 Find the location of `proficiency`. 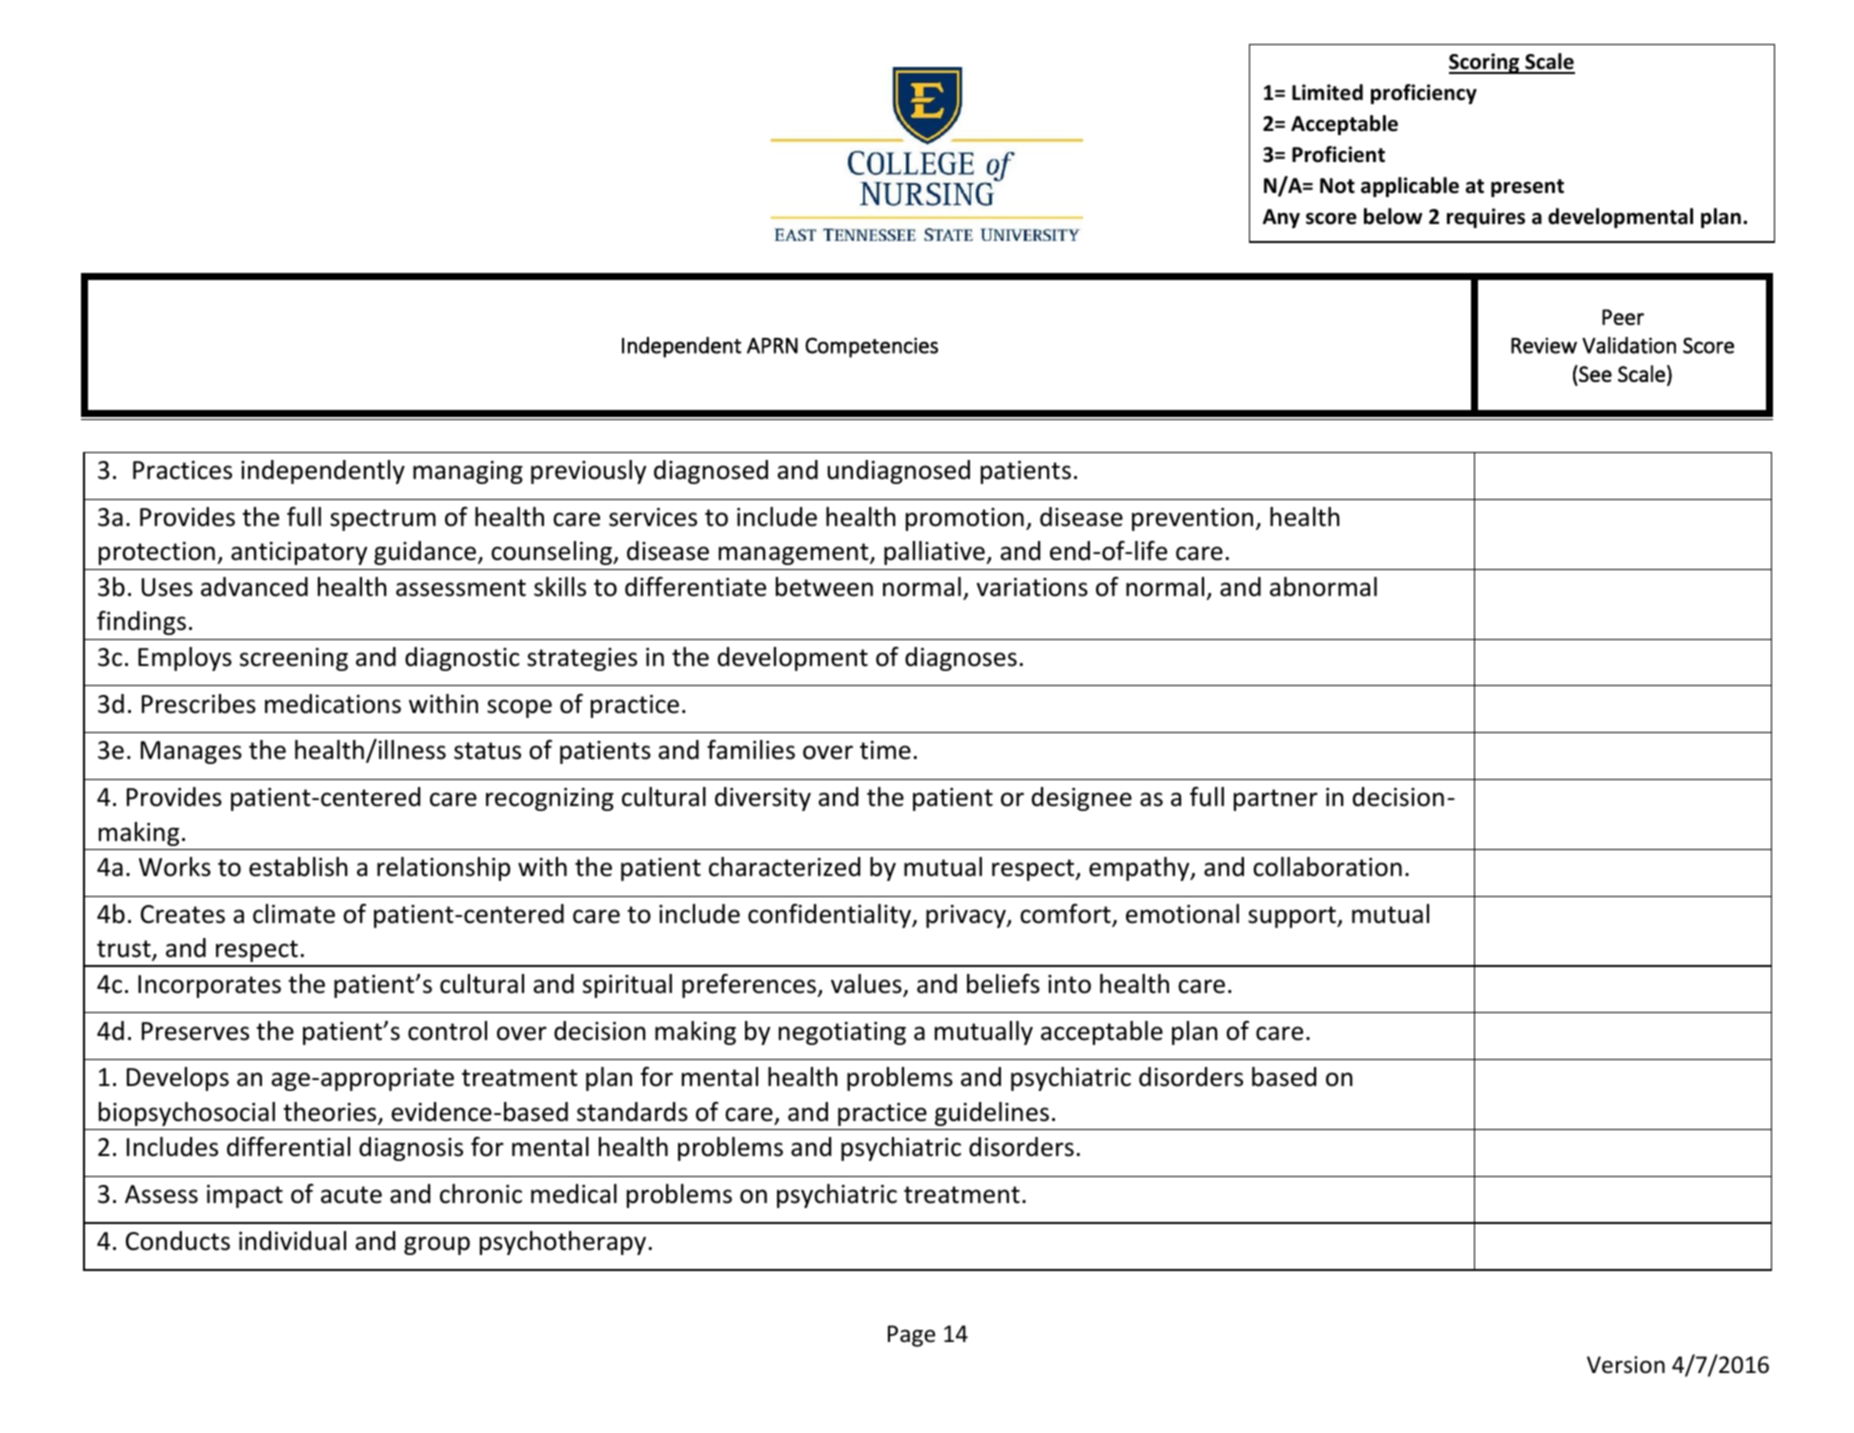

proficiency is located at coordinates (1424, 94).
